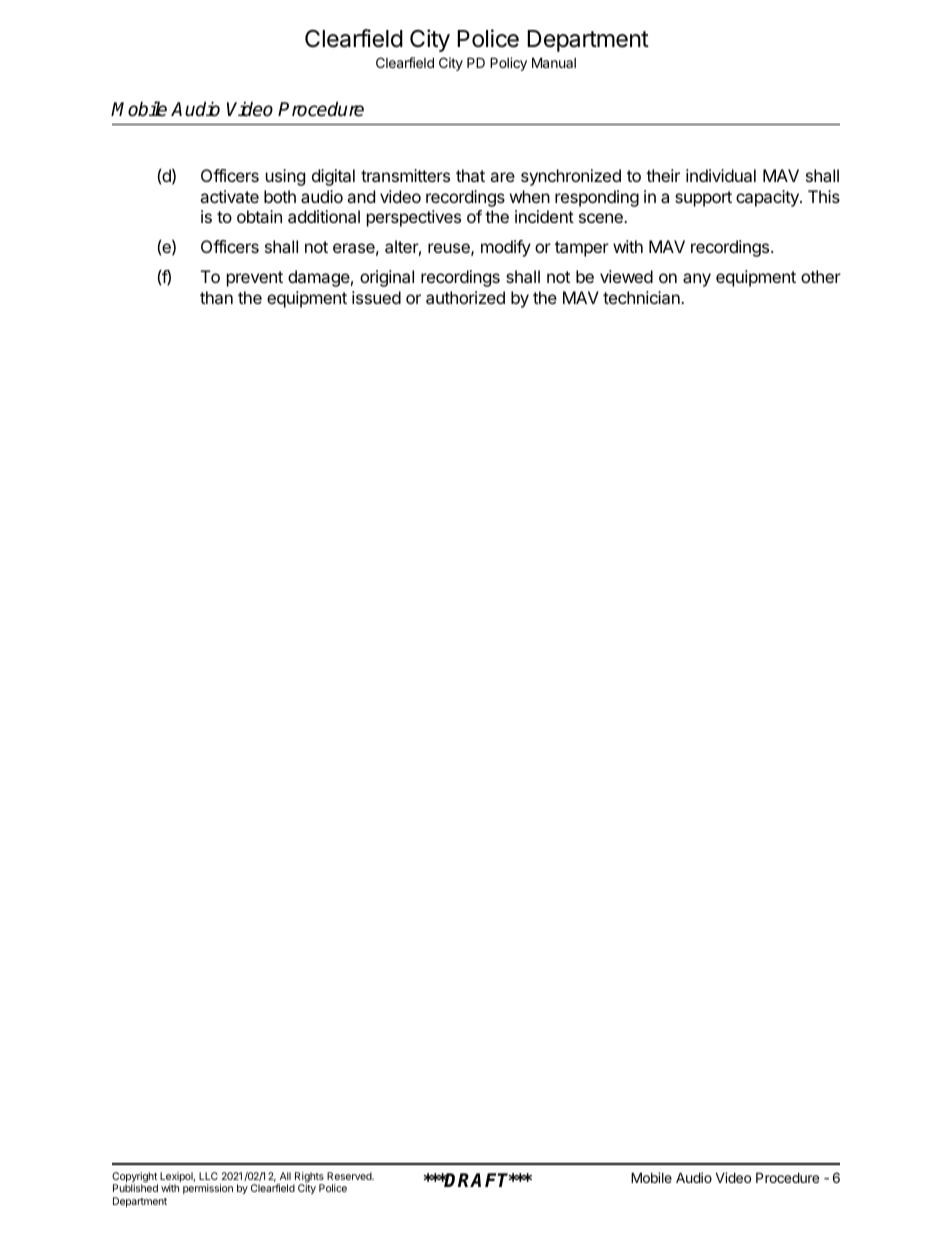 The height and width of the screenshot is (1233, 952). What do you see at coordinates (721, 175) in the screenshot?
I see `individual` at bounding box center [721, 175].
